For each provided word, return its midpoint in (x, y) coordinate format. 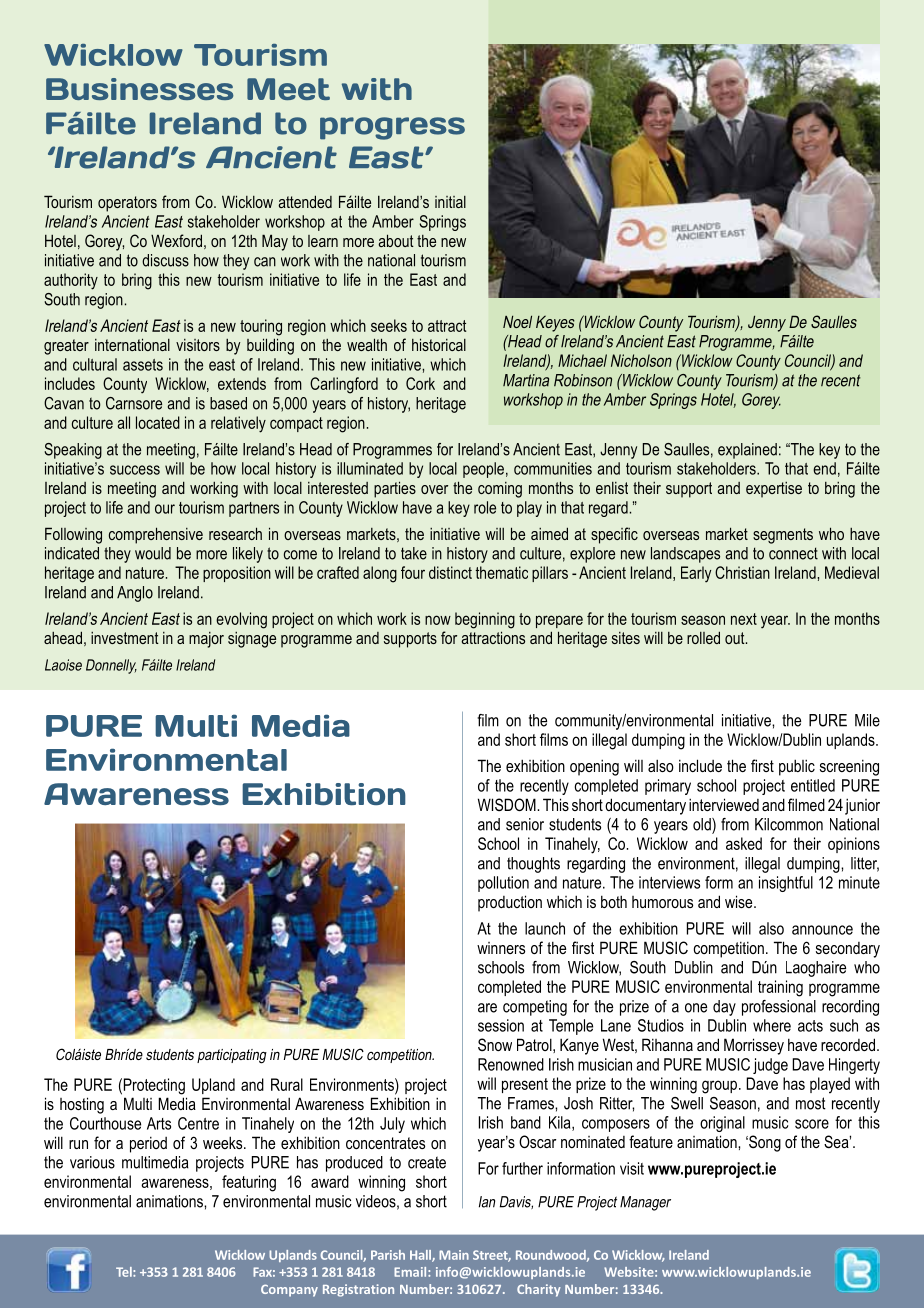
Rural (287, 1084)
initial (450, 202)
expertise (774, 490)
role (485, 507)
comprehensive (156, 535)
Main (454, 1255)
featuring (249, 1183)
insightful (786, 884)
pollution (503, 884)
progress (392, 128)
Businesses (139, 89)
